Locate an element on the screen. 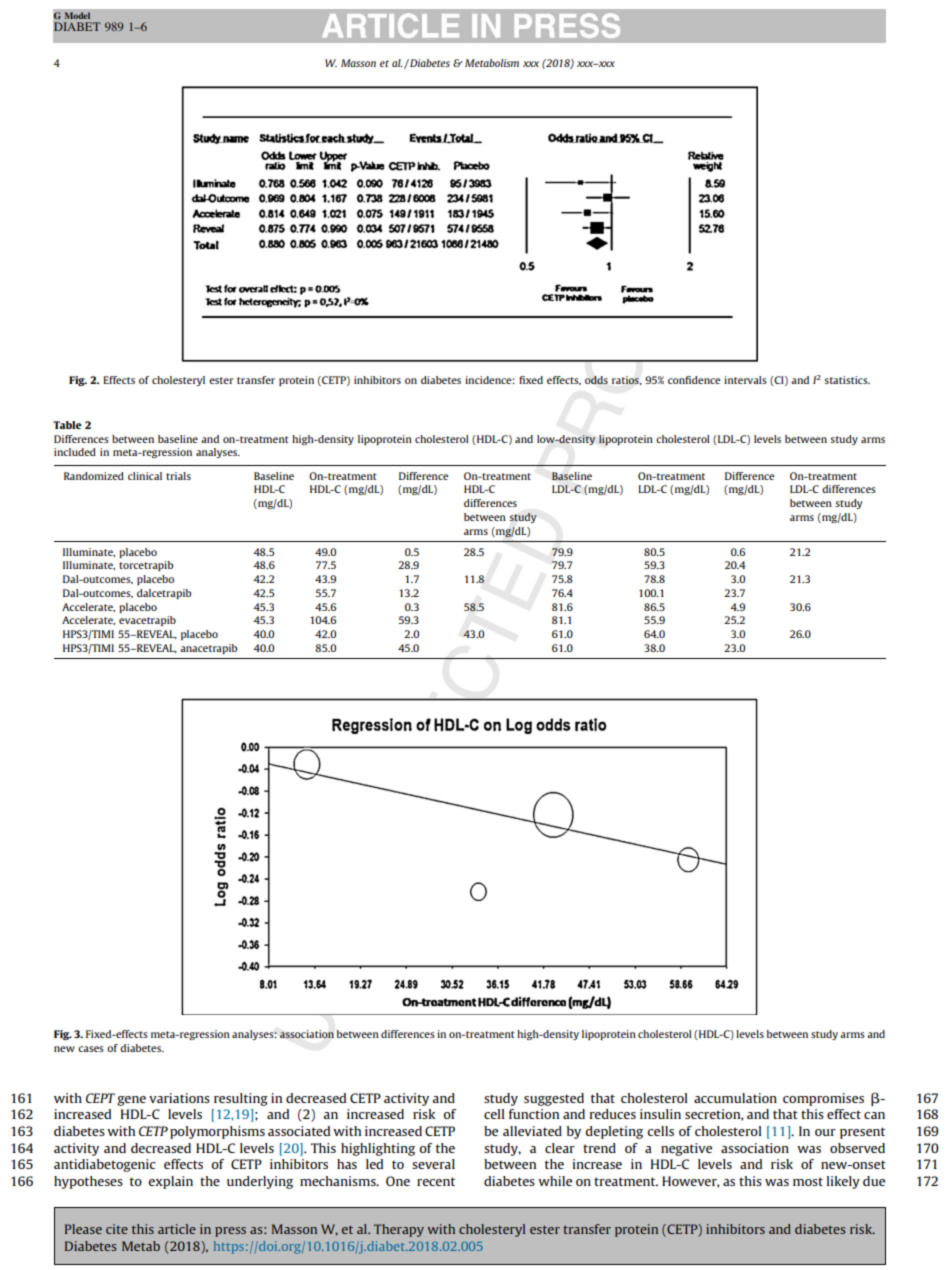 The height and width of the screenshot is (1270, 952). odds is located at coordinates (596, 380).
